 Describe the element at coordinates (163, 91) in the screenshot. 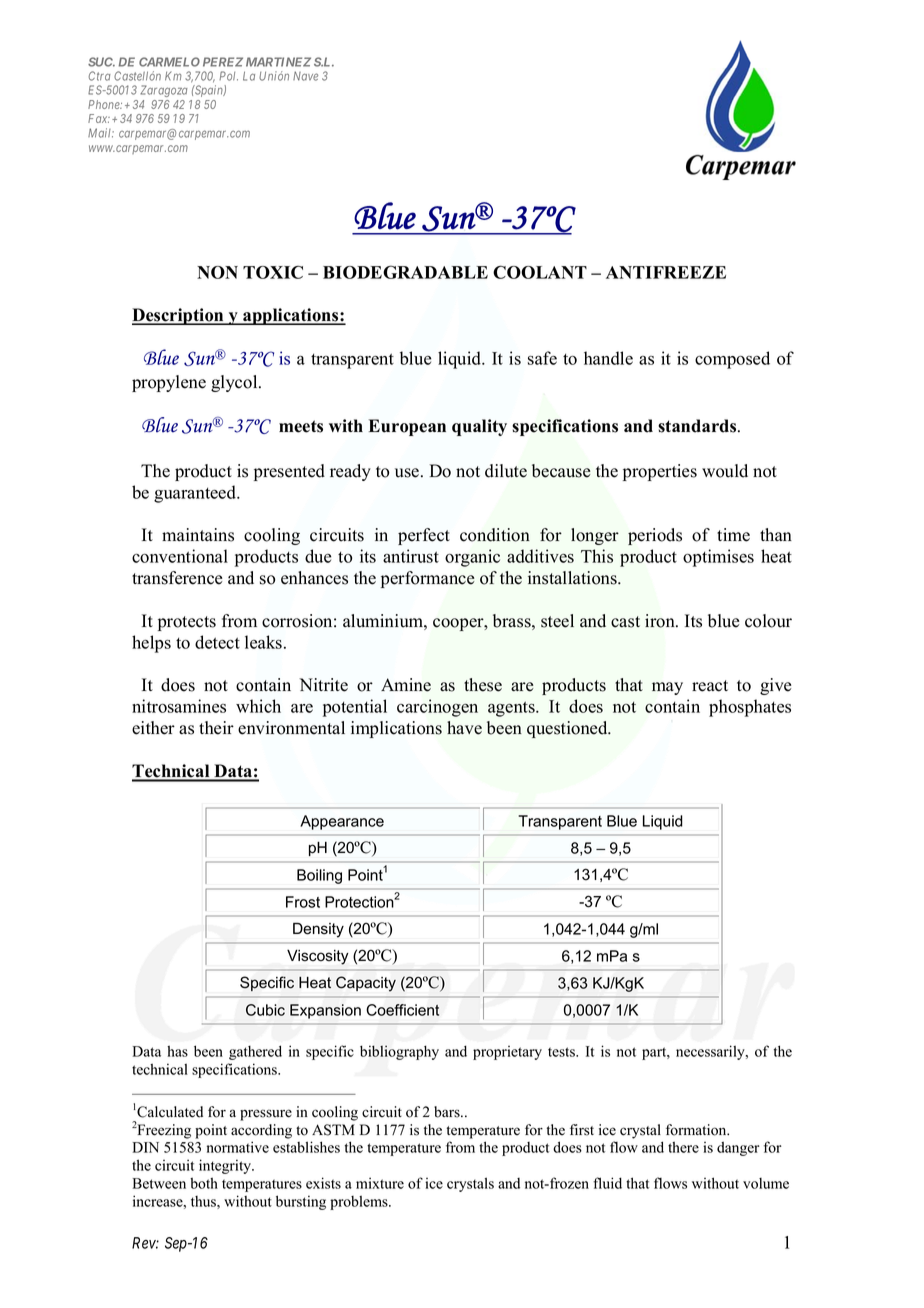

I see `Zaragoza` at that location.
